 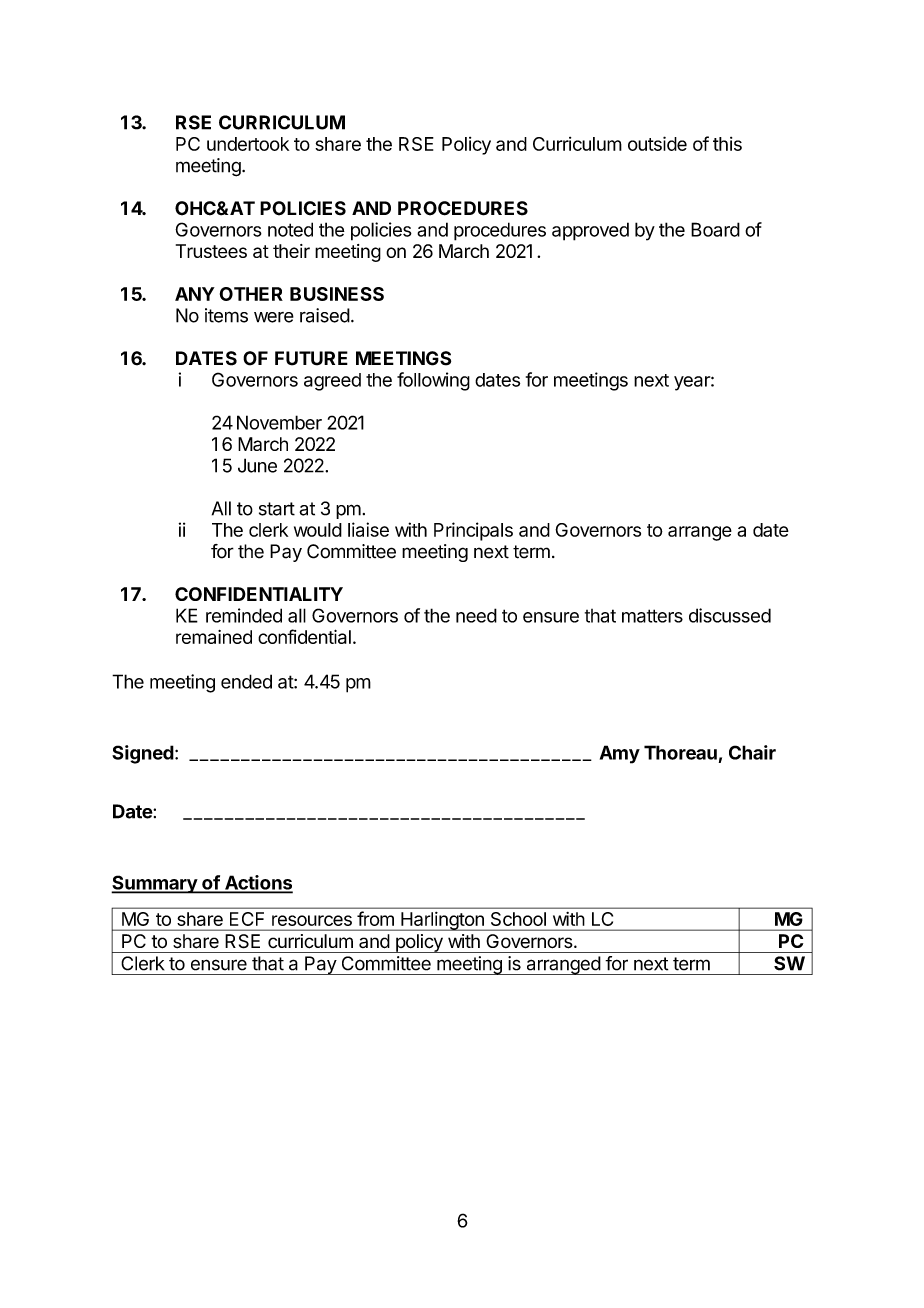 What do you see at coordinates (143, 754) in the page?
I see `Signed` at bounding box center [143, 754].
